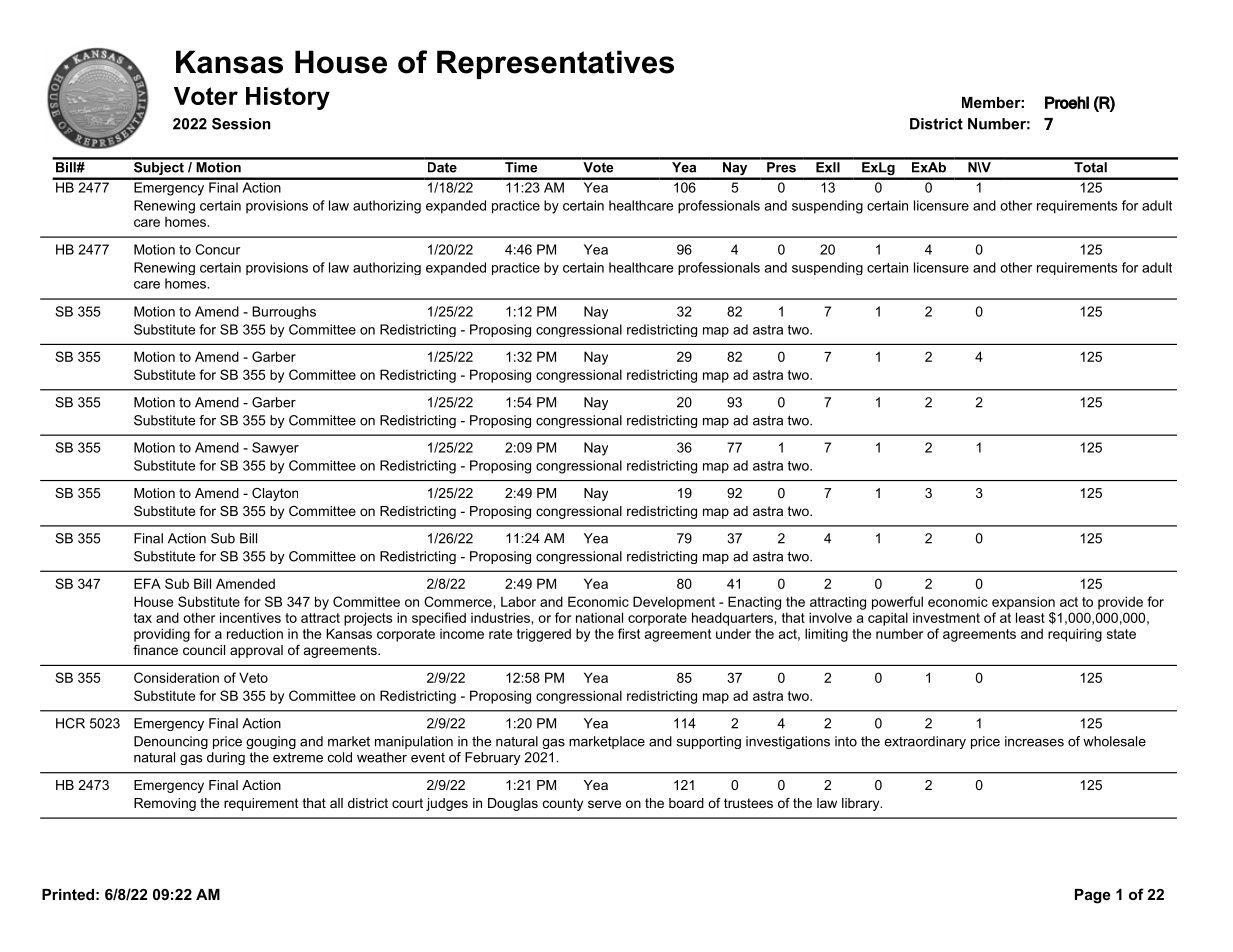  What do you see at coordinates (518, 601) in the screenshot?
I see `Labor` at bounding box center [518, 601].
